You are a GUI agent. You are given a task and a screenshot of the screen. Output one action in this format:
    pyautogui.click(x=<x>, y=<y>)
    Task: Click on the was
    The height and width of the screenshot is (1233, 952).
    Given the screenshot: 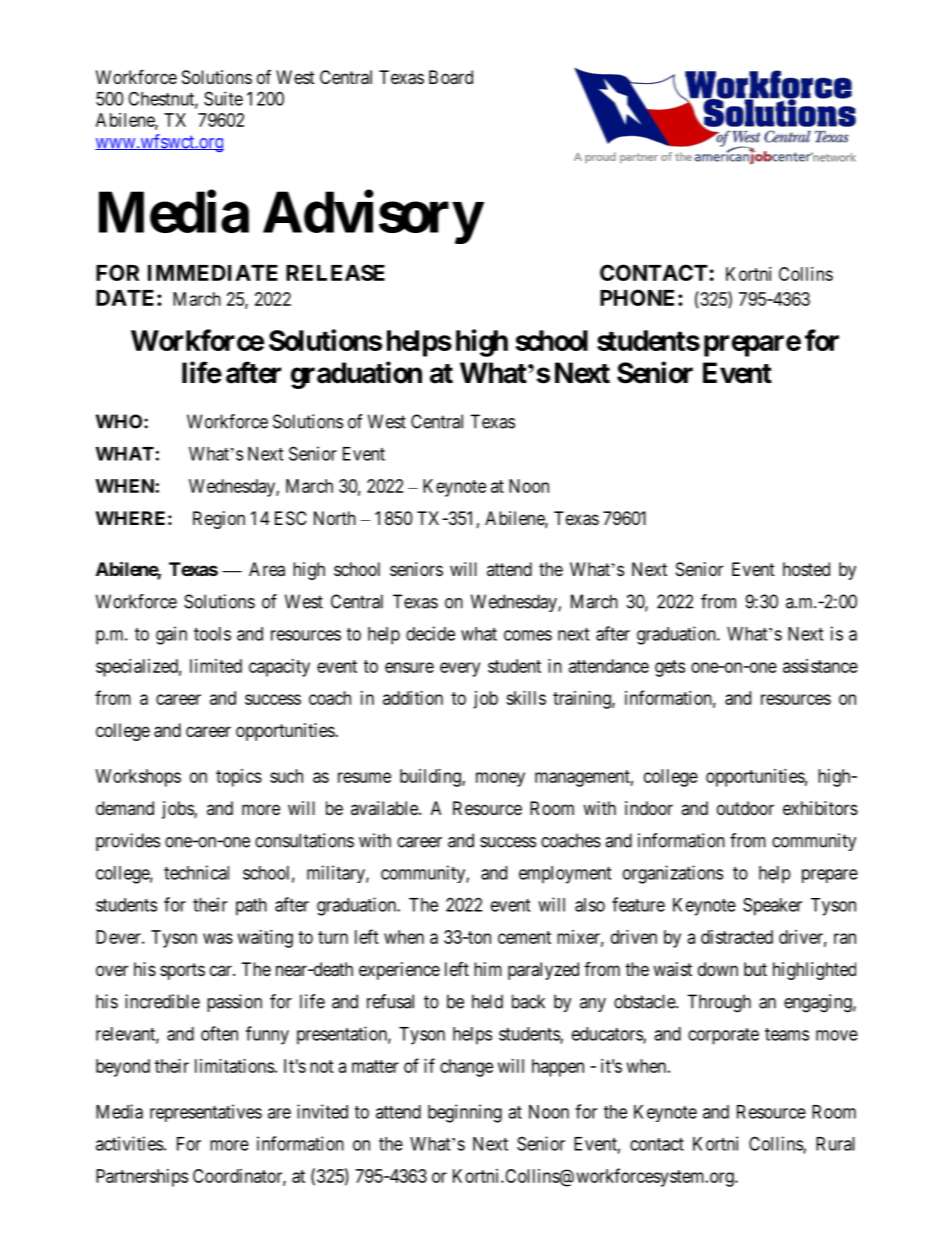 What is the action you would take?
    pyautogui.click(x=218, y=938)
